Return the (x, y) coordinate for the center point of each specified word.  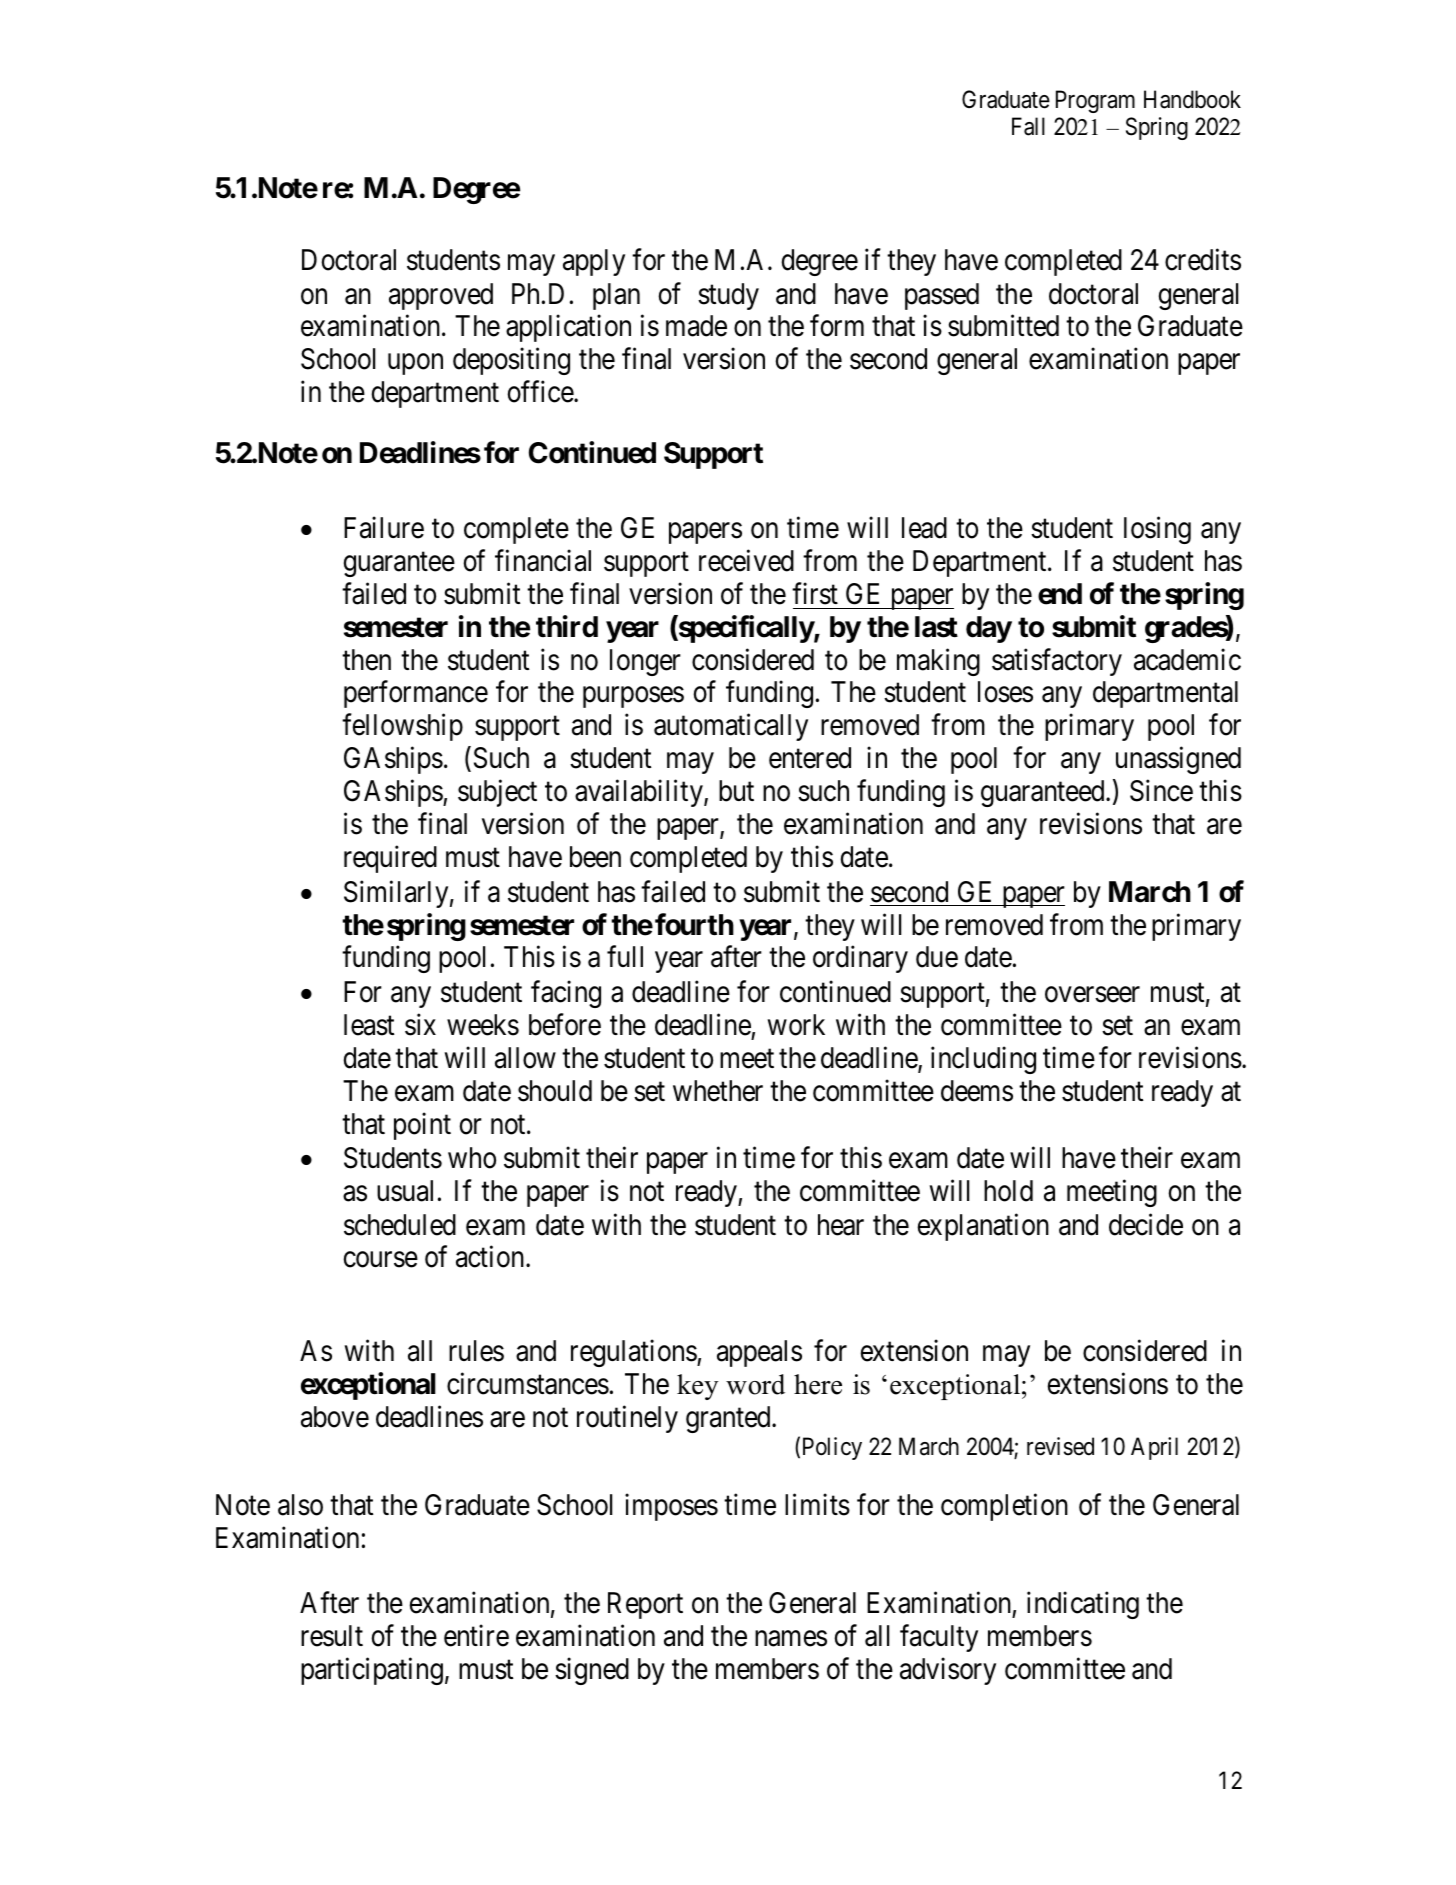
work (796, 1025)
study (728, 296)
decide (1146, 1224)
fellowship (402, 727)
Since (1161, 791)
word (755, 1384)
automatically (731, 727)
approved (441, 296)
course (381, 1260)
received (746, 560)
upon (415, 364)
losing (1157, 530)
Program (1095, 101)
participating (372, 1671)
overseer (1092, 995)
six (420, 1025)
